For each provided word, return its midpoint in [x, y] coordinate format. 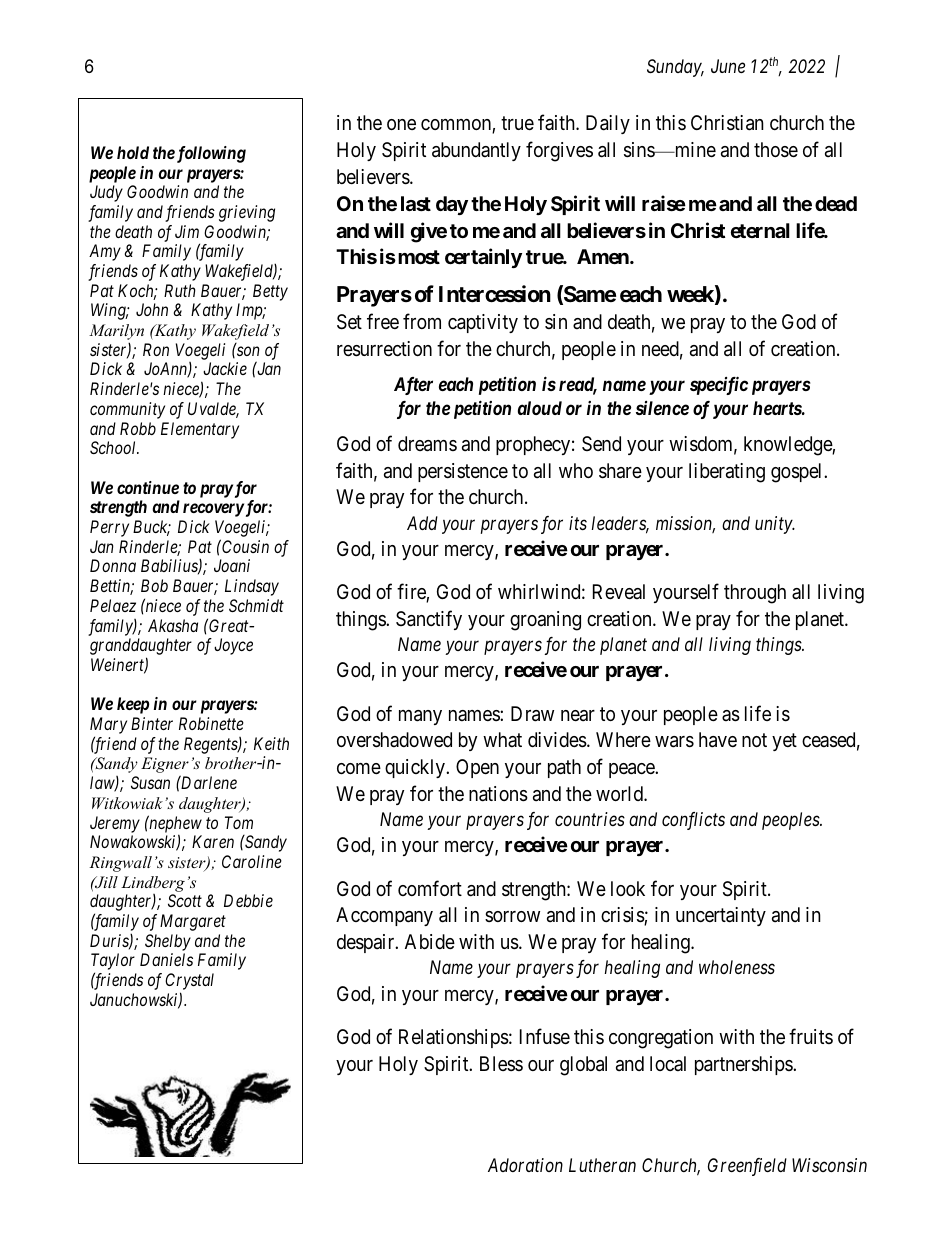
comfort [430, 888]
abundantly [476, 151]
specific [719, 385]
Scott [185, 900]
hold [133, 152]
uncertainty [721, 916]
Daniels [166, 959]
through [755, 594]
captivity [483, 323]
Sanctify [429, 620]
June [728, 66]
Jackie [225, 368]
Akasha [173, 625]
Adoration [525, 1165]
